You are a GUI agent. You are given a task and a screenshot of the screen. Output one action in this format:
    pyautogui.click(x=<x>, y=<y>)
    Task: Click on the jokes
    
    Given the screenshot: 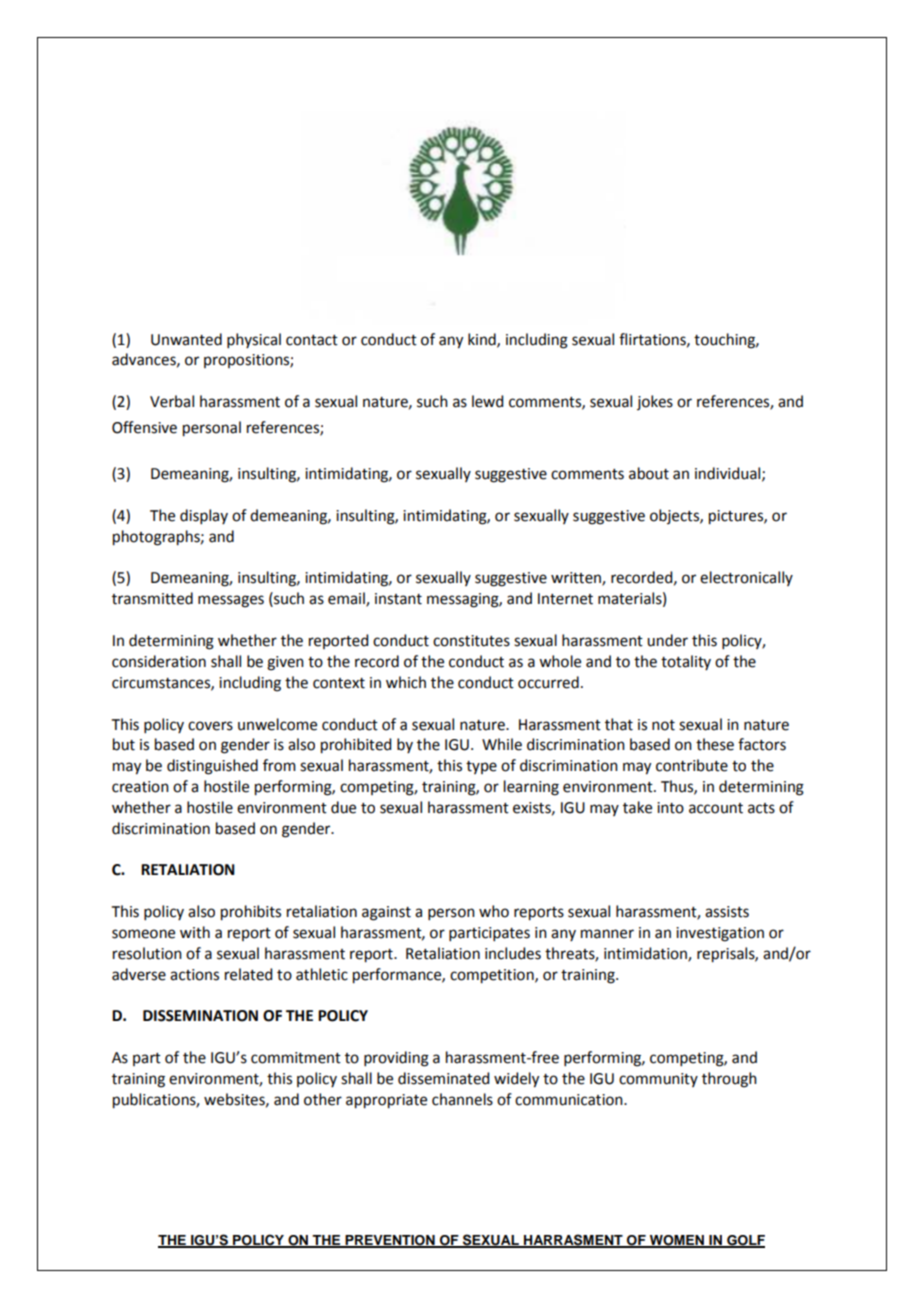 What is the action you would take?
    pyautogui.click(x=655, y=402)
